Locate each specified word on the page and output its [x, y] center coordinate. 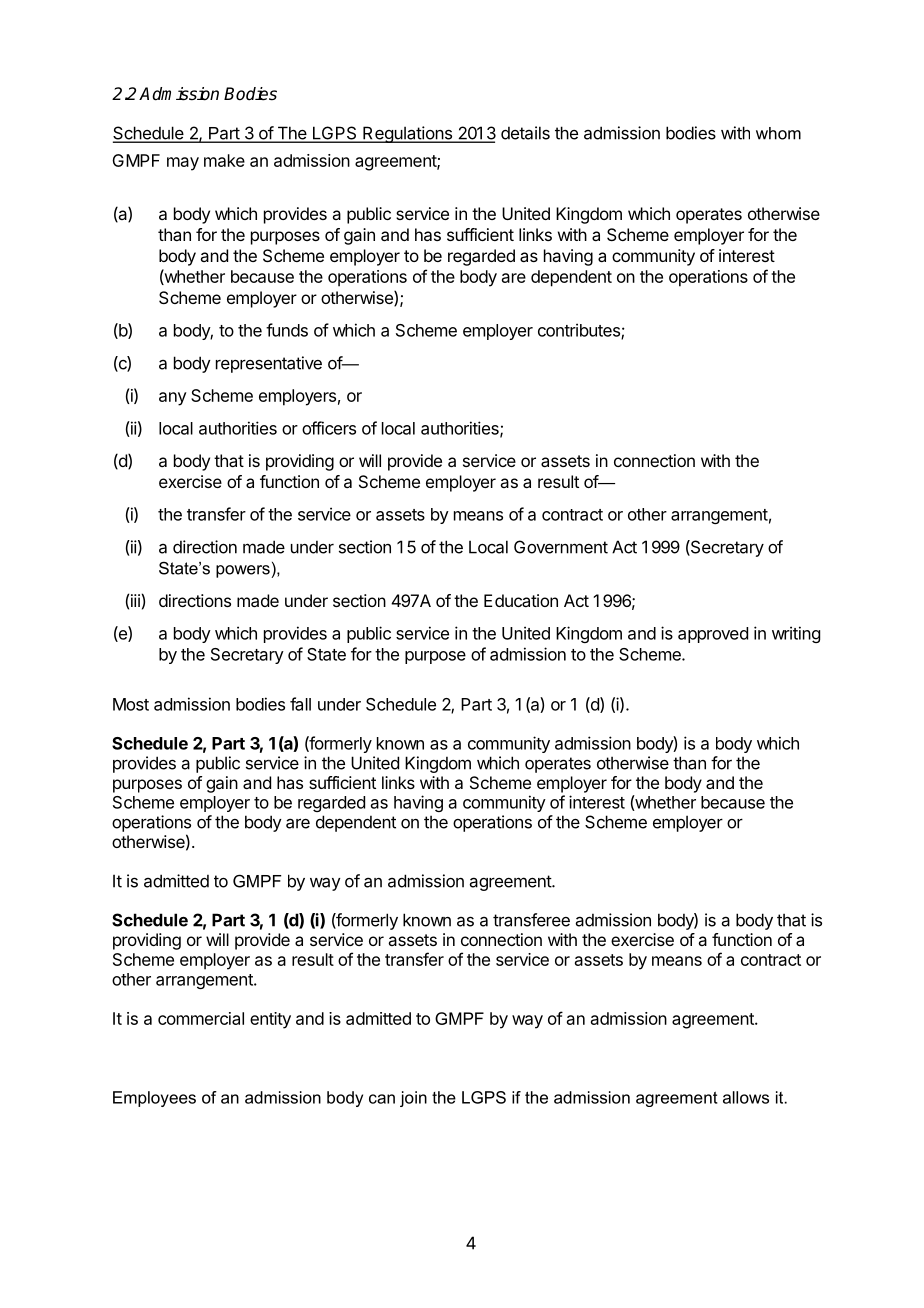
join [413, 1099]
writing [796, 634]
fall [300, 704]
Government [561, 547]
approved [713, 635]
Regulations [407, 134]
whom [778, 133]
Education [521, 600]
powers [244, 571]
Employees [154, 1099]
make [224, 160]
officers [329, 428]
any [173, 399]
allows [746, 1097]
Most [131, 704]
